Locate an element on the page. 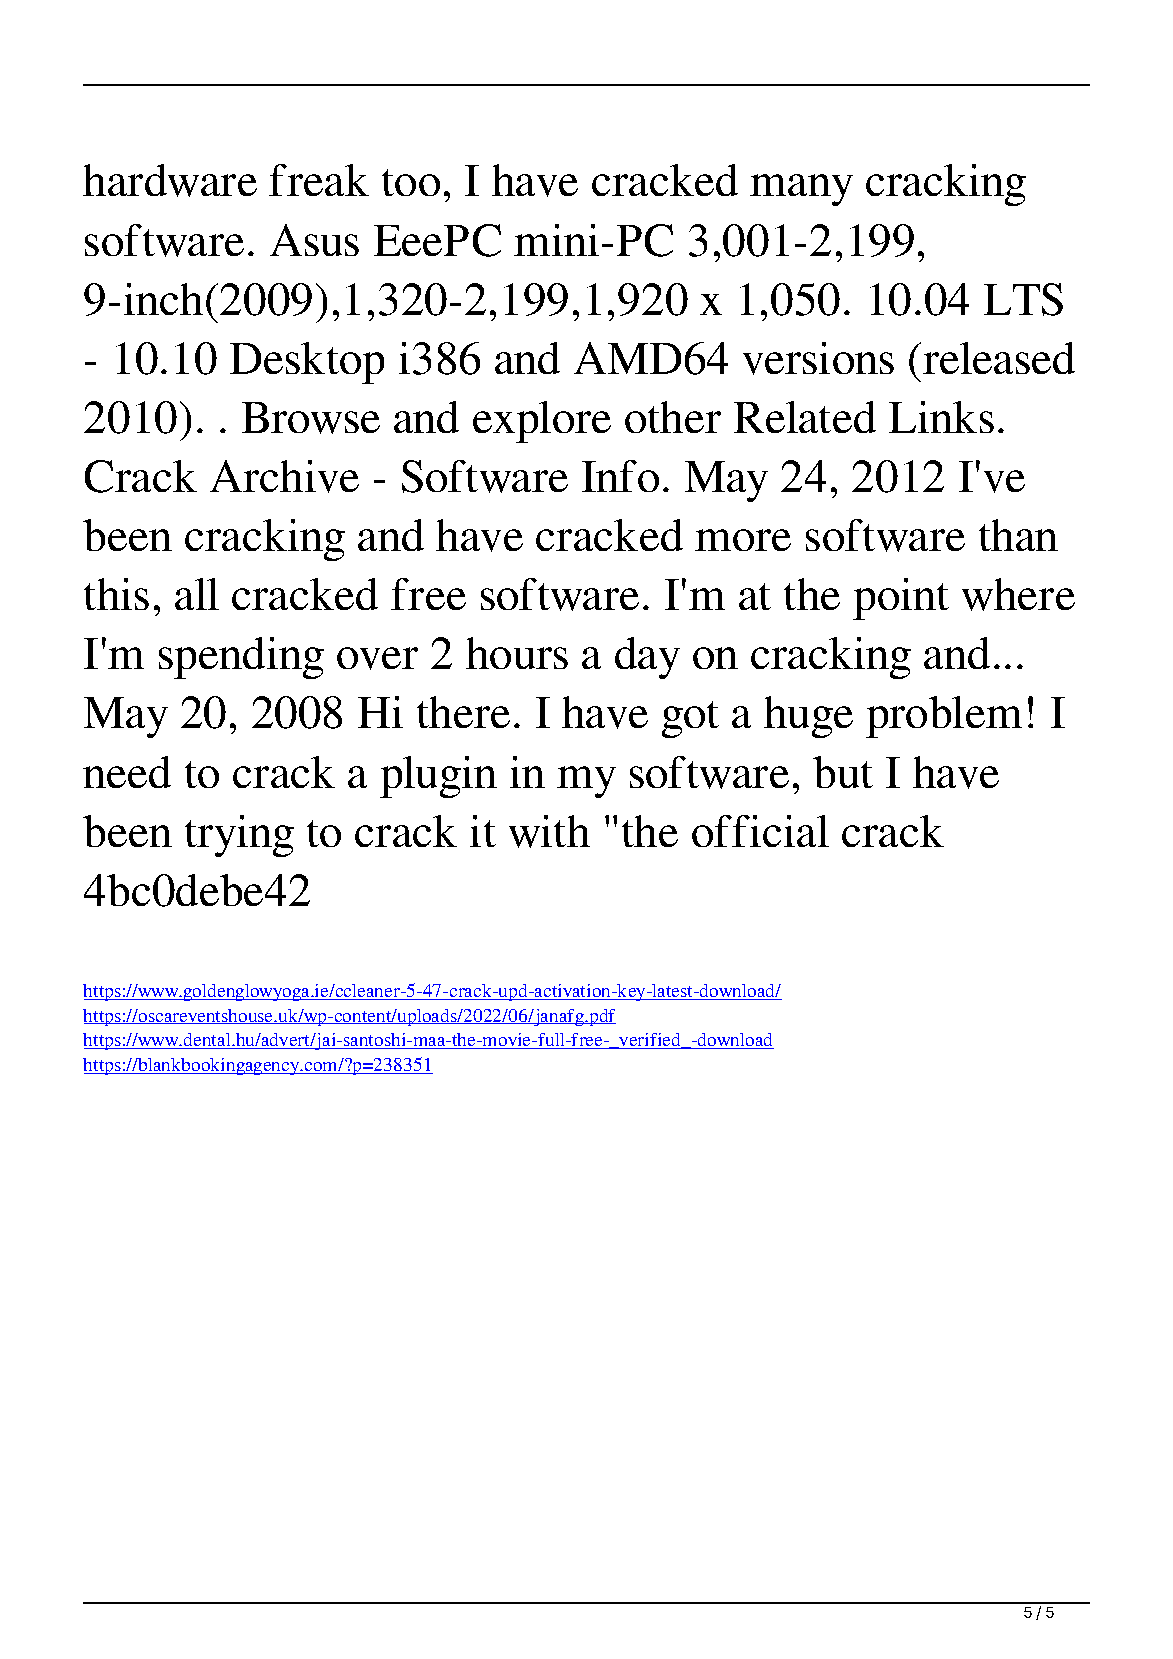  all is located at coordinates (197, 594).
